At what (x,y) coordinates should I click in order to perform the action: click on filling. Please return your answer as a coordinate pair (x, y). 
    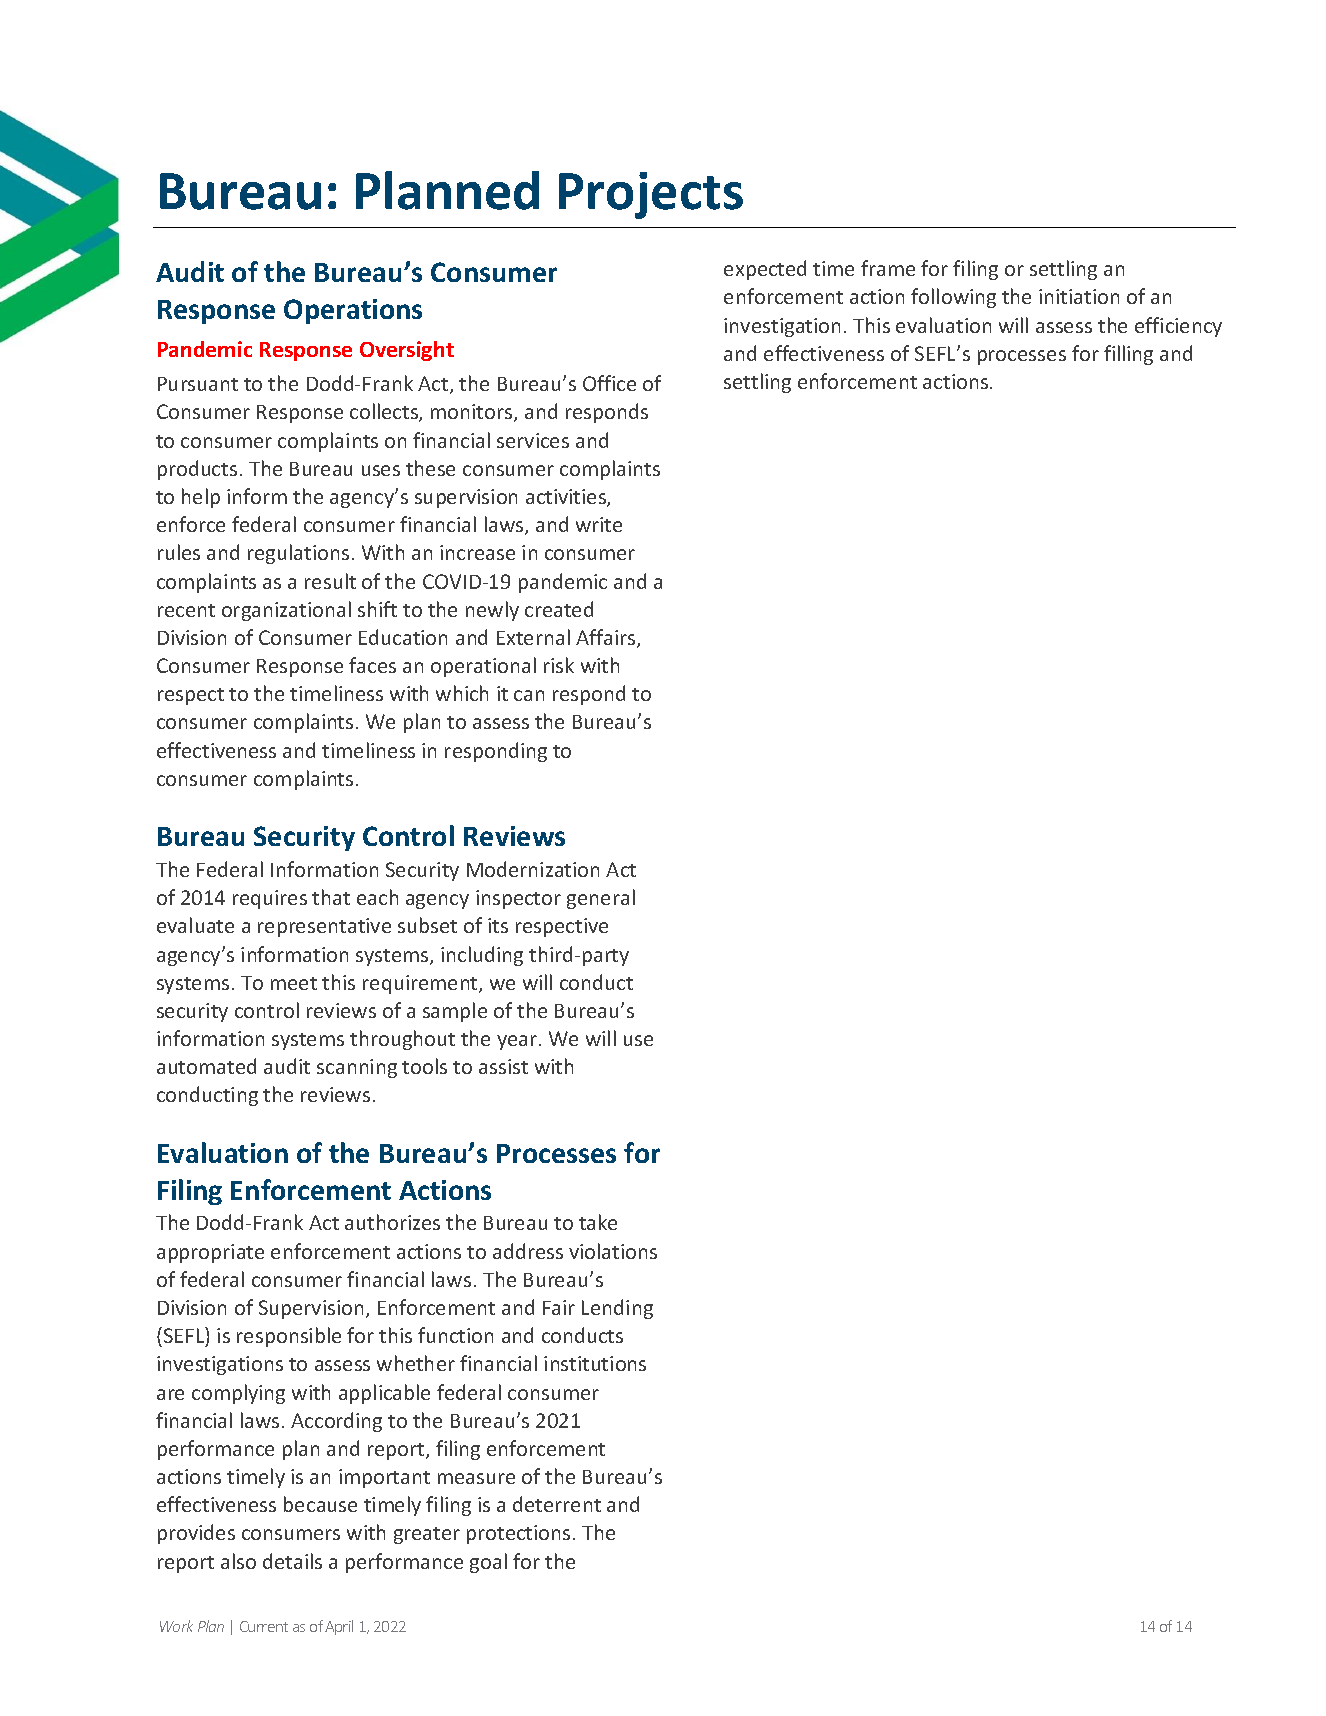
    Looking at the image, I should click on (1128, 355).
